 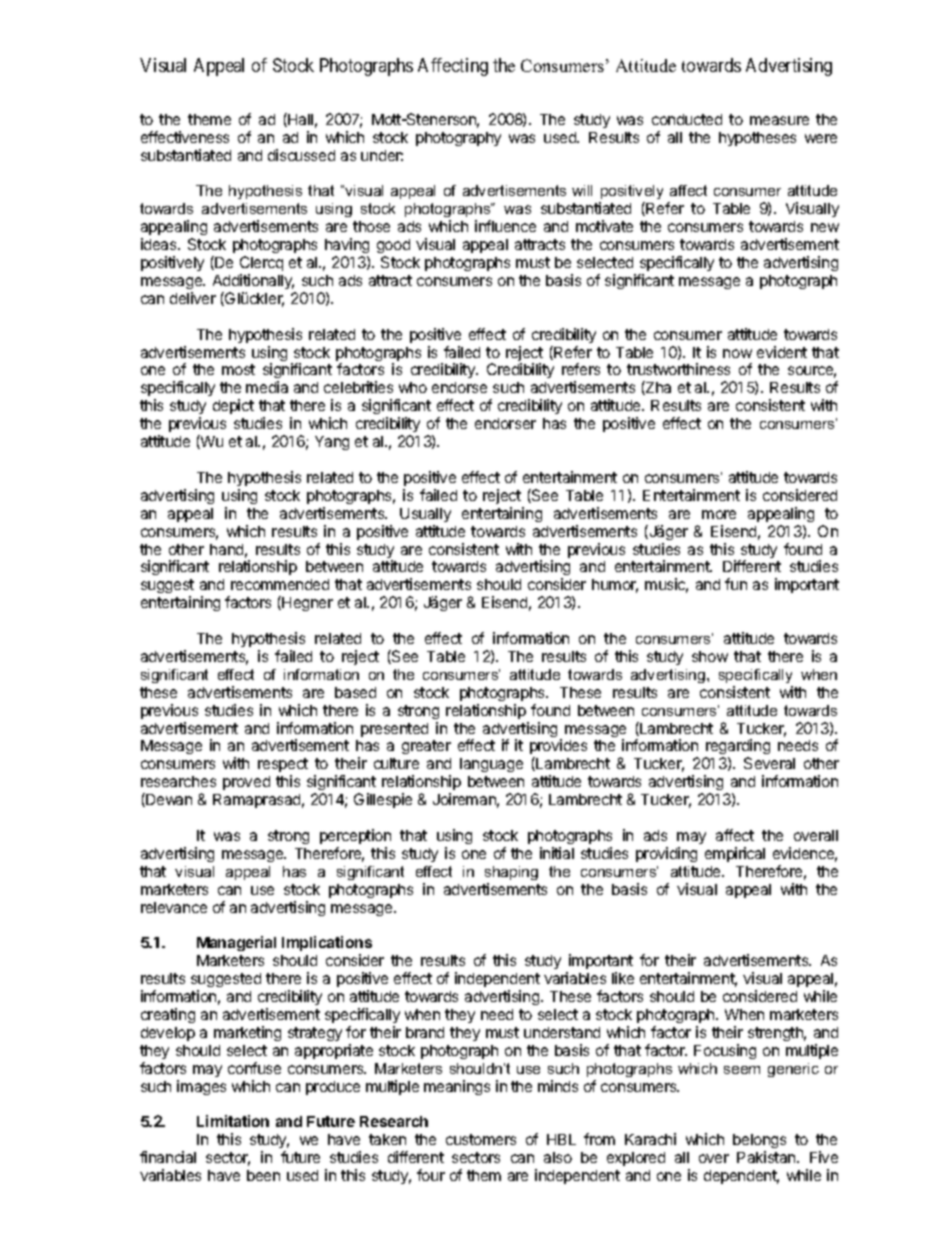 I want to click on depict, so click(x=233, y=406).
